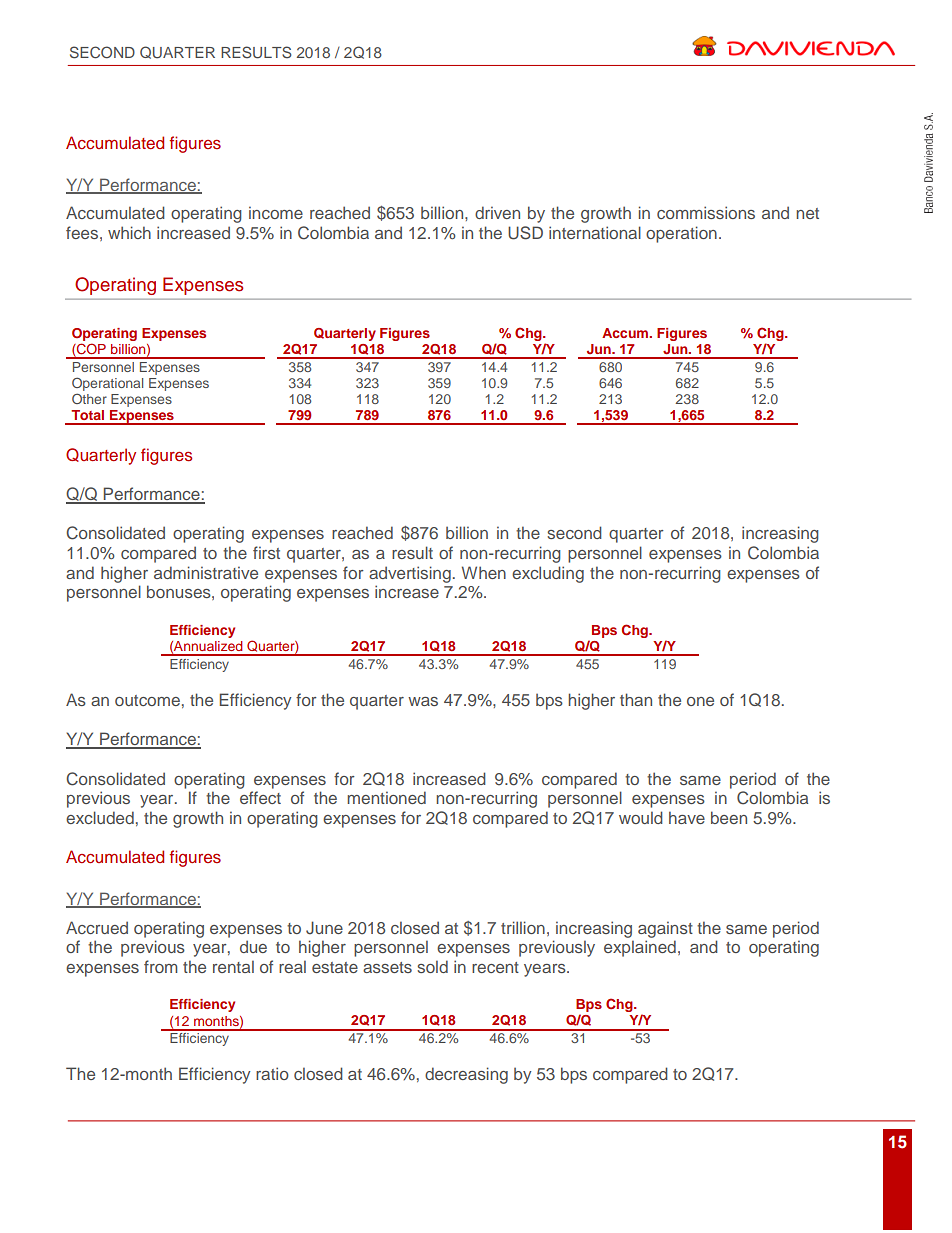 This screenshot has width=952, height=1233. What do you see at coordinates (160, 966) in the screenshot?
I see `from` at bounding box center [160, 966].
